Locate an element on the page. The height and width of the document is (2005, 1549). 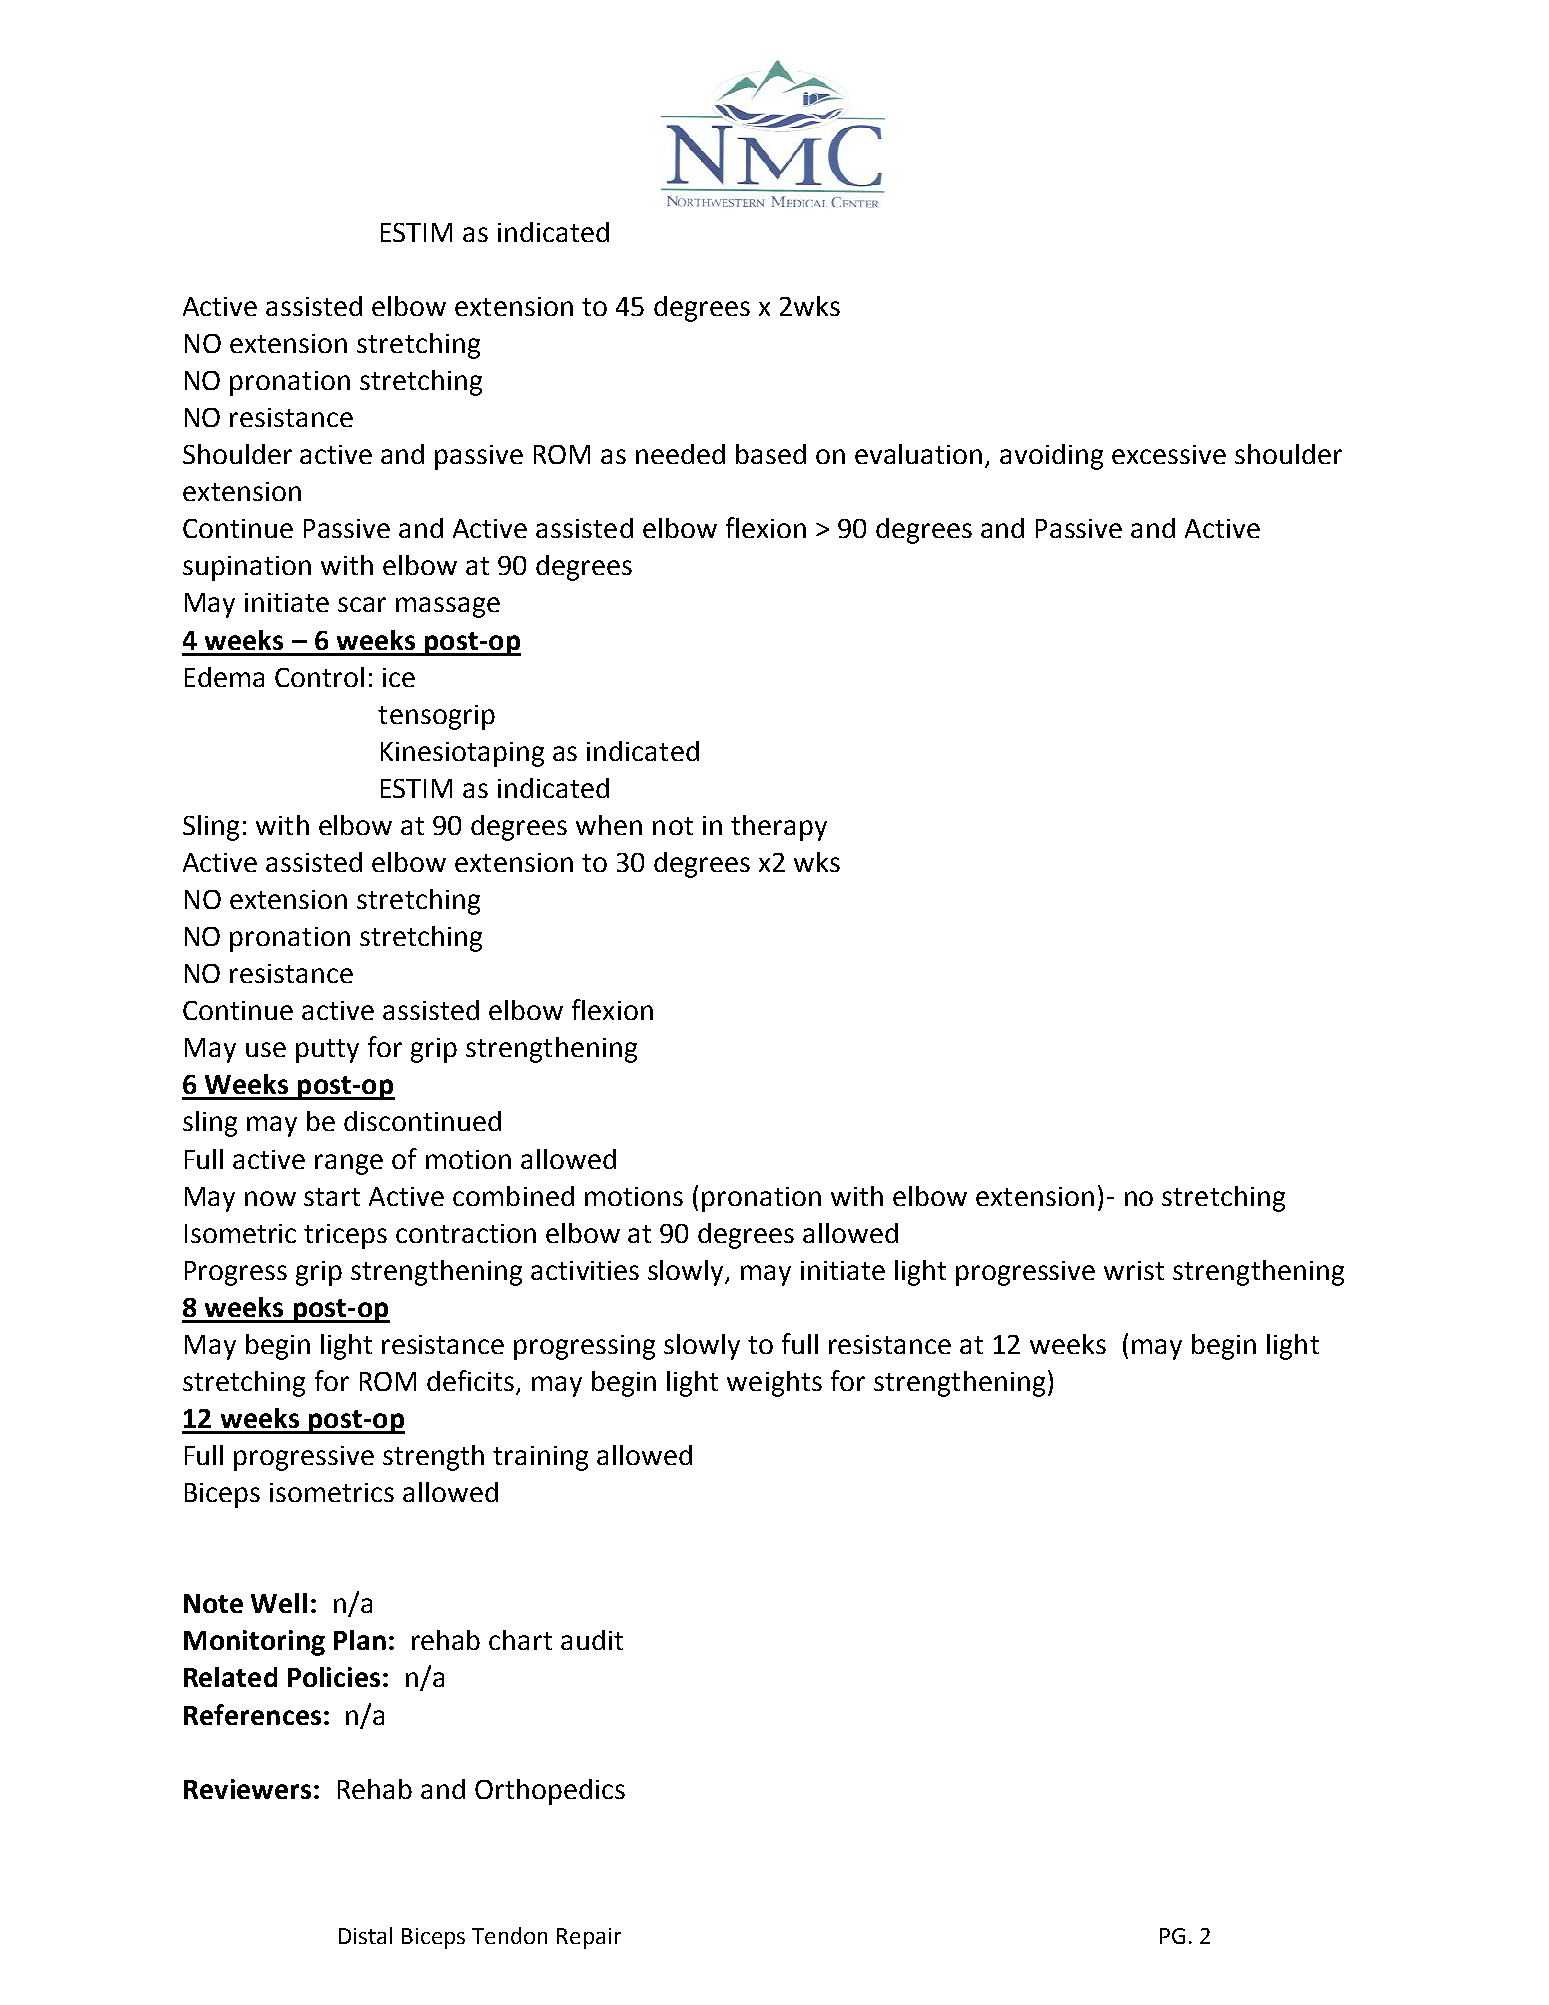
Orthopedics is located at coordinates (550, 1792).
